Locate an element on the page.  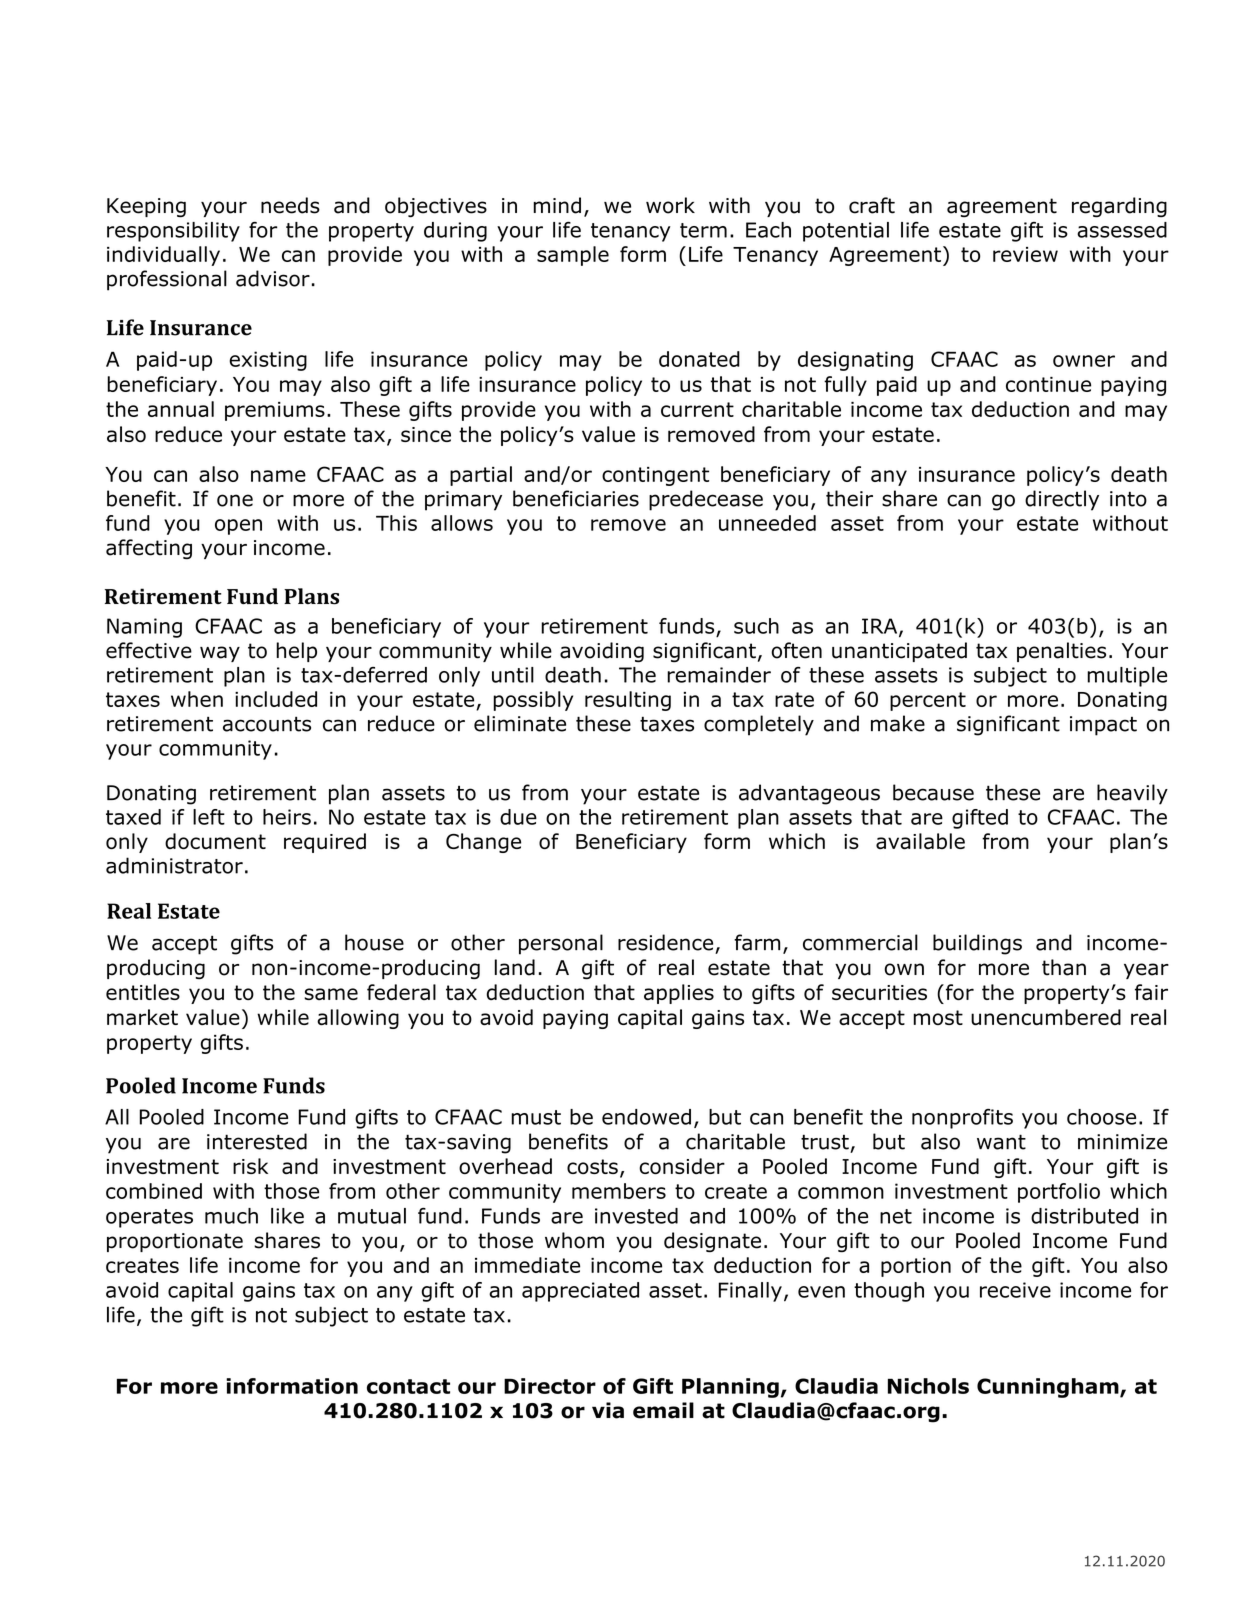
contact is located at coordinates (408, 1386).
